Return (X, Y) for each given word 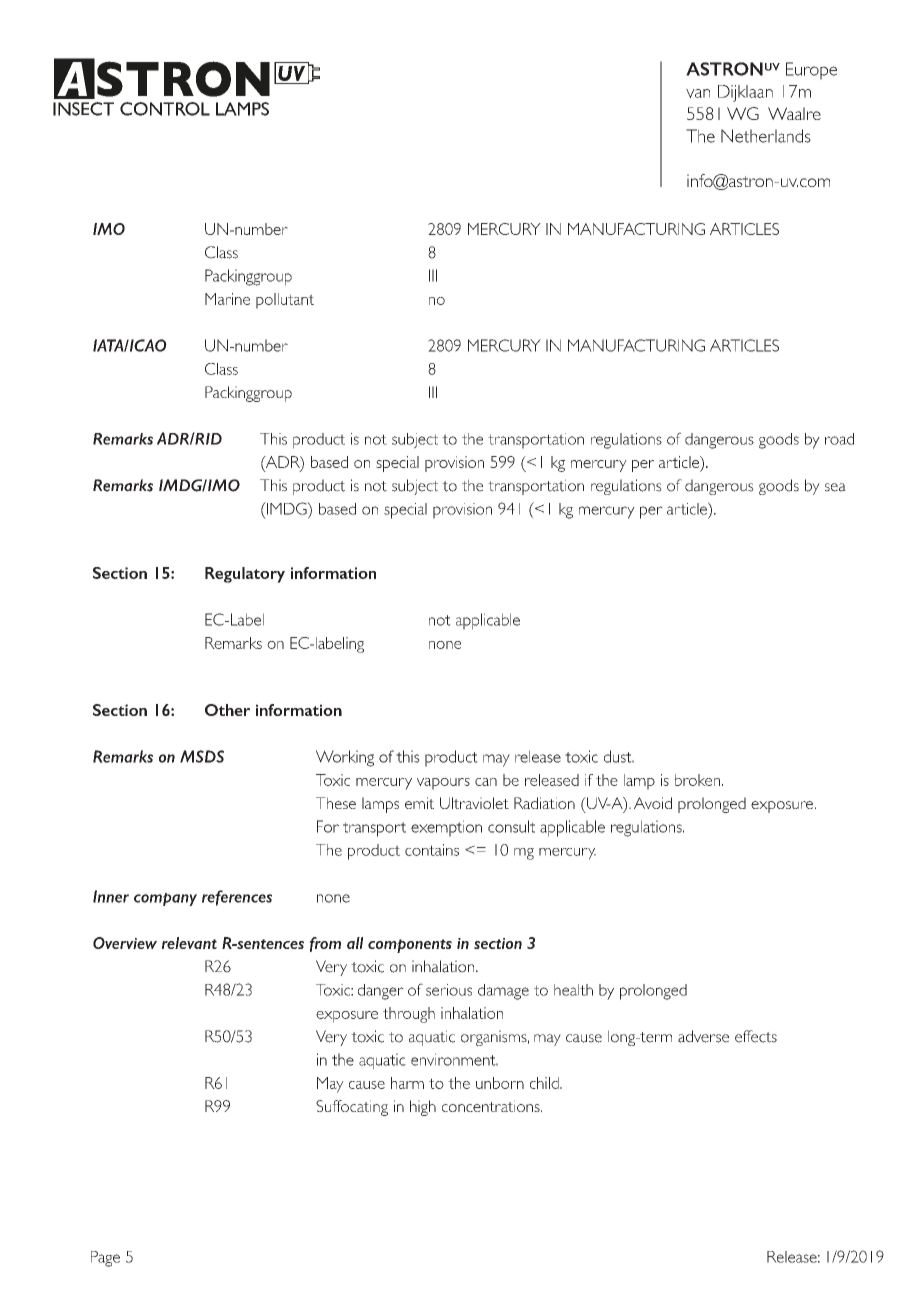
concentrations (492, 1106)
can (486, 782)
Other (227, 710)
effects (756, 1036)
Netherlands (766, 136)
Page (105, 1259)
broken (697, 780)
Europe (811, 71)
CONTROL (165, 109)
